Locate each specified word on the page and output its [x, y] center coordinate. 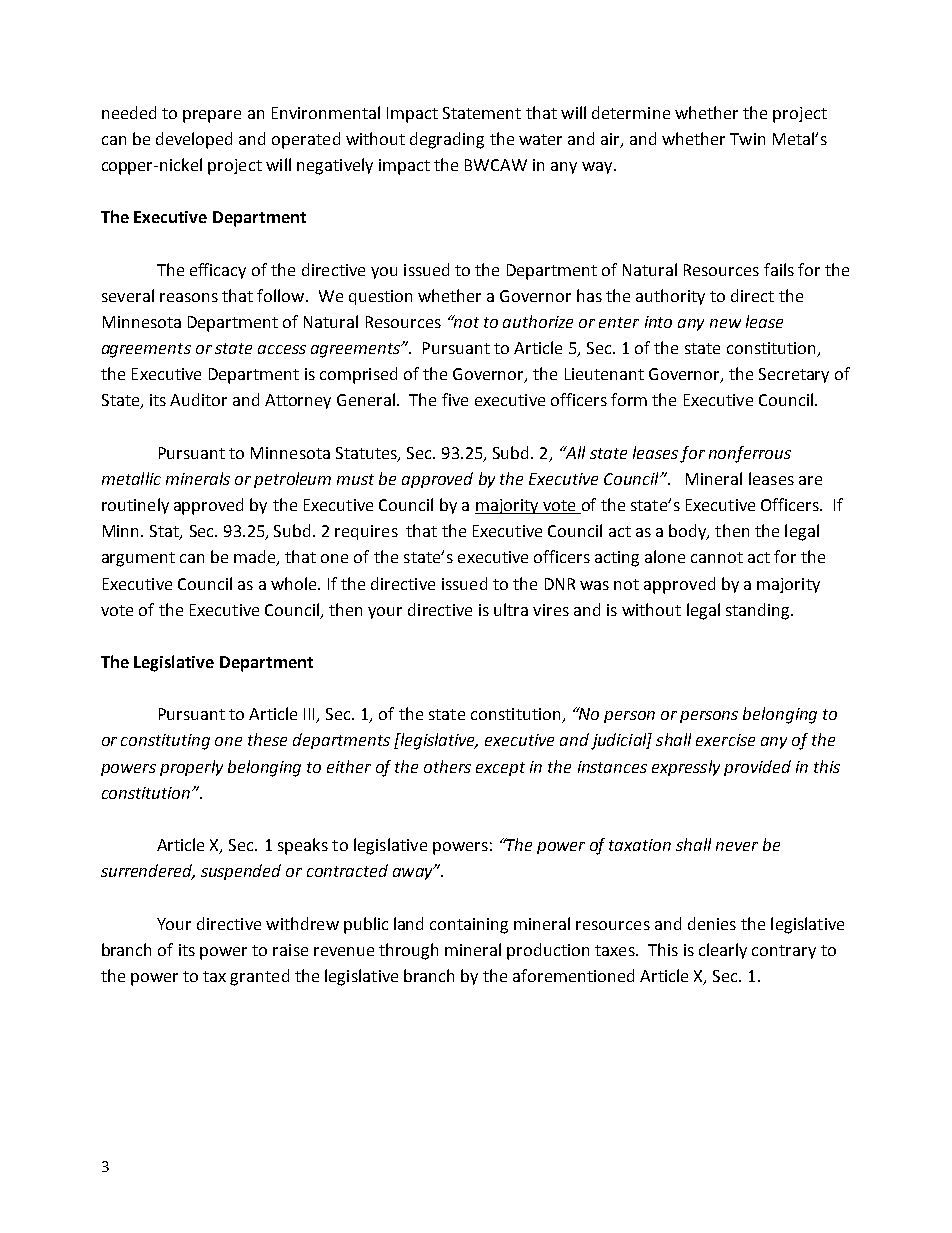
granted [259, 977]
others [447, 766]
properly [191, 768]
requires [366, 532]
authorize [538, 321]
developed [194, 140]
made [256, 558]
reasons [189, 297]
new [725, 323]
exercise [725, 740]
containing [469, 926]
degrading [447, 140]
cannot [717, 557]
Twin [747, 139]
